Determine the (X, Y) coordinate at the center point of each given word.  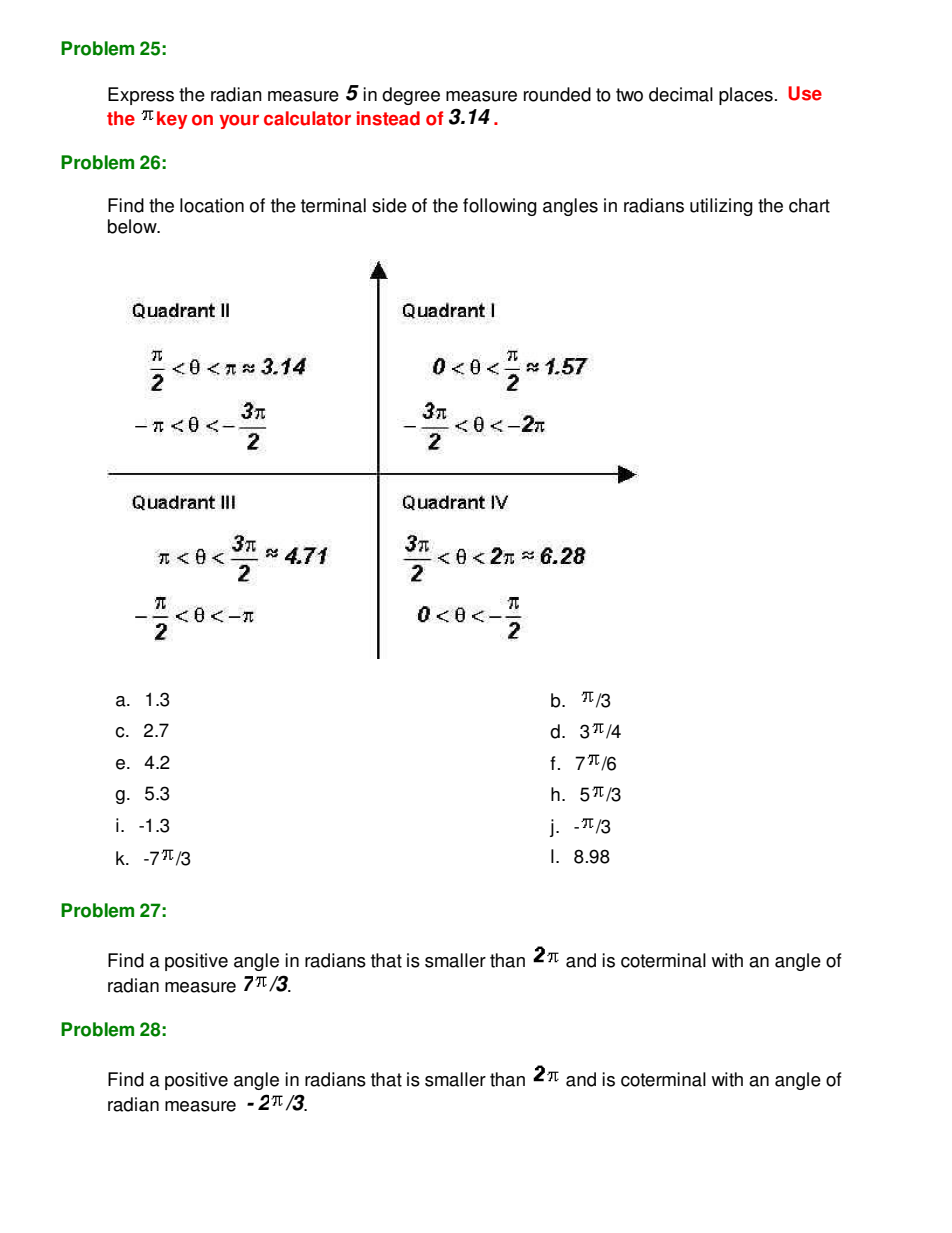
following (500, 207)
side (389, 205)
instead (388, 118)
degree (411, 96)
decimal (681, 94)
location (212, 205)
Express (141, 96)
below (133, 226)
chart (809, 205)
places (746, 96)
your (239, 122)
